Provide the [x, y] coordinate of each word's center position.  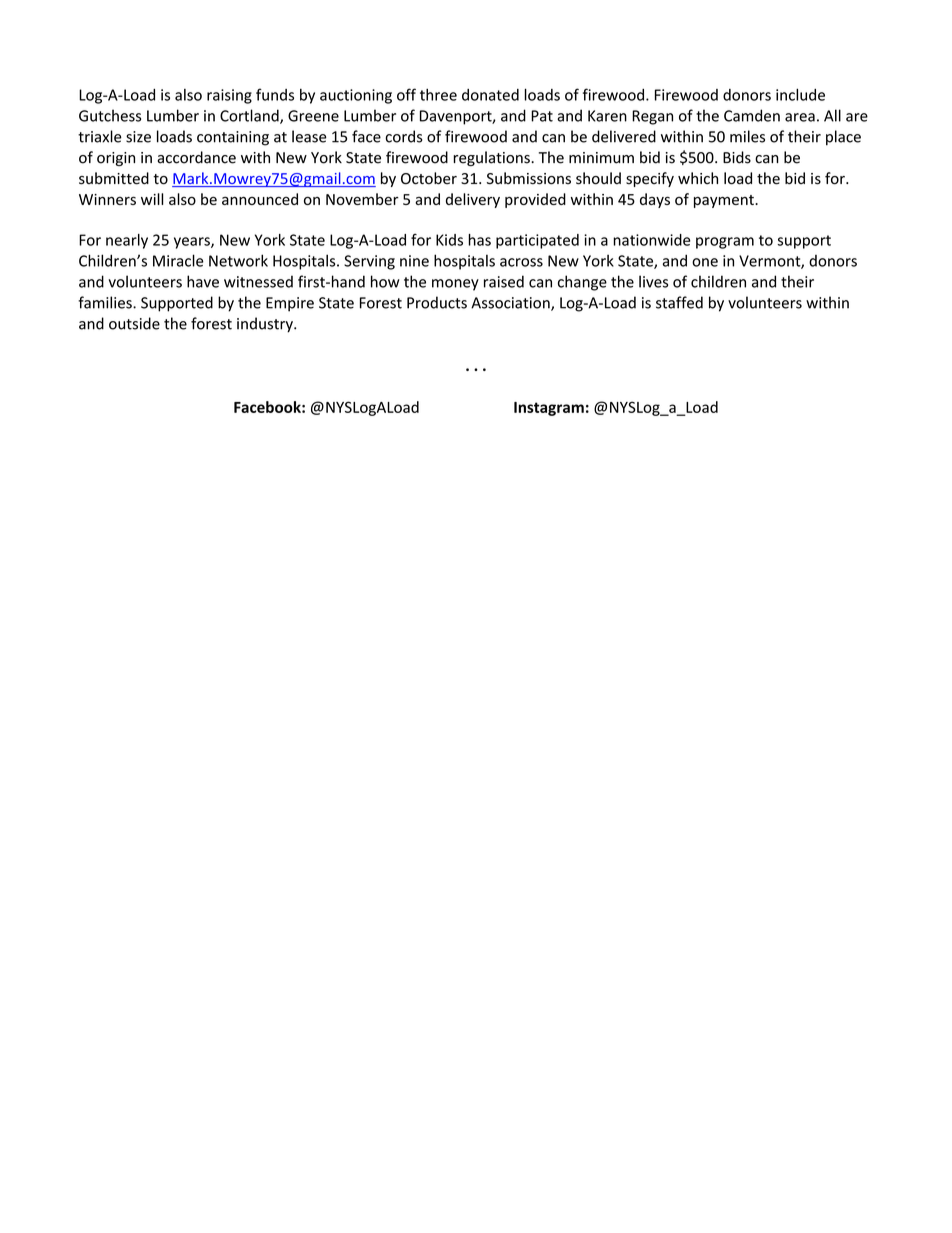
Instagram [549, 409]
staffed [679, 302]
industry [266, 325]
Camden [752, 115]
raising [229, 96]
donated [490, 95]
